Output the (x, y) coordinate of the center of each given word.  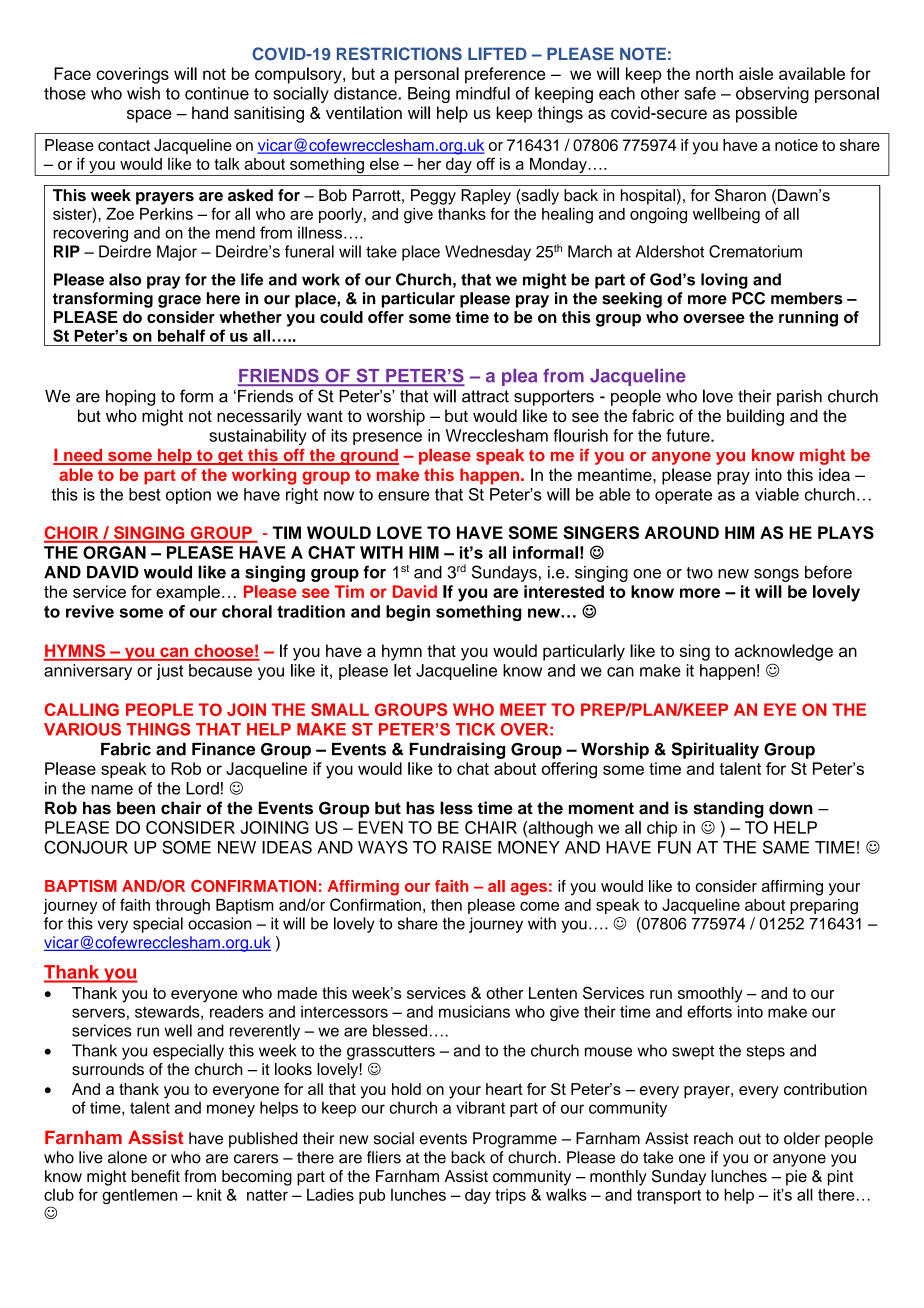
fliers (384, 1157)
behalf (182, 335)
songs (776, 575)
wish (143, 93)
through (183, 907)
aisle (756, 73)
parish (799, 398)
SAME (786, 847)
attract (485, 396)
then (446, 905)
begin (408, 613)
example (188, 593)
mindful (483, 93)
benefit (156, 1176)
